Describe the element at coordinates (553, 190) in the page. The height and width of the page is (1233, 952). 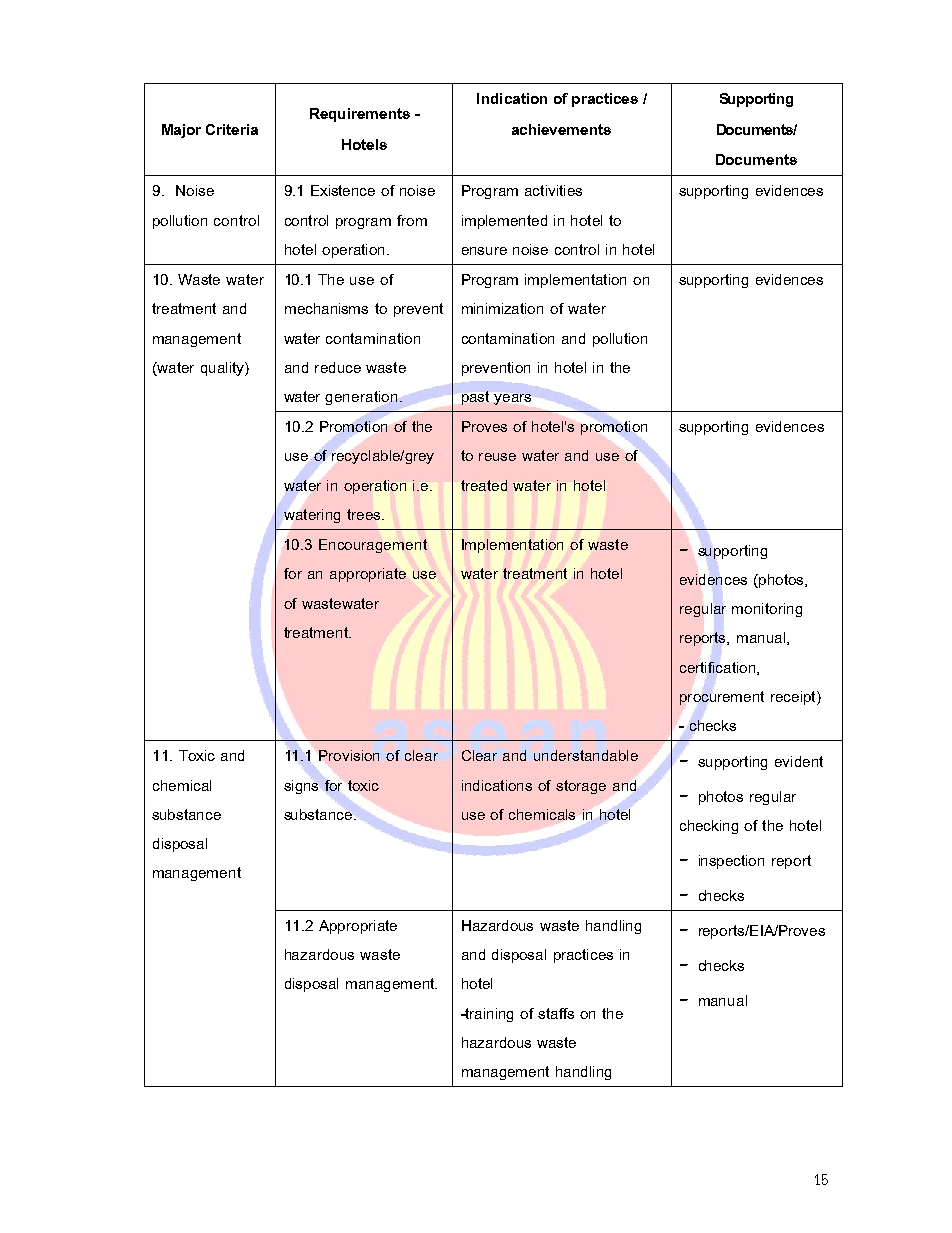
I see `activities` at that location.
